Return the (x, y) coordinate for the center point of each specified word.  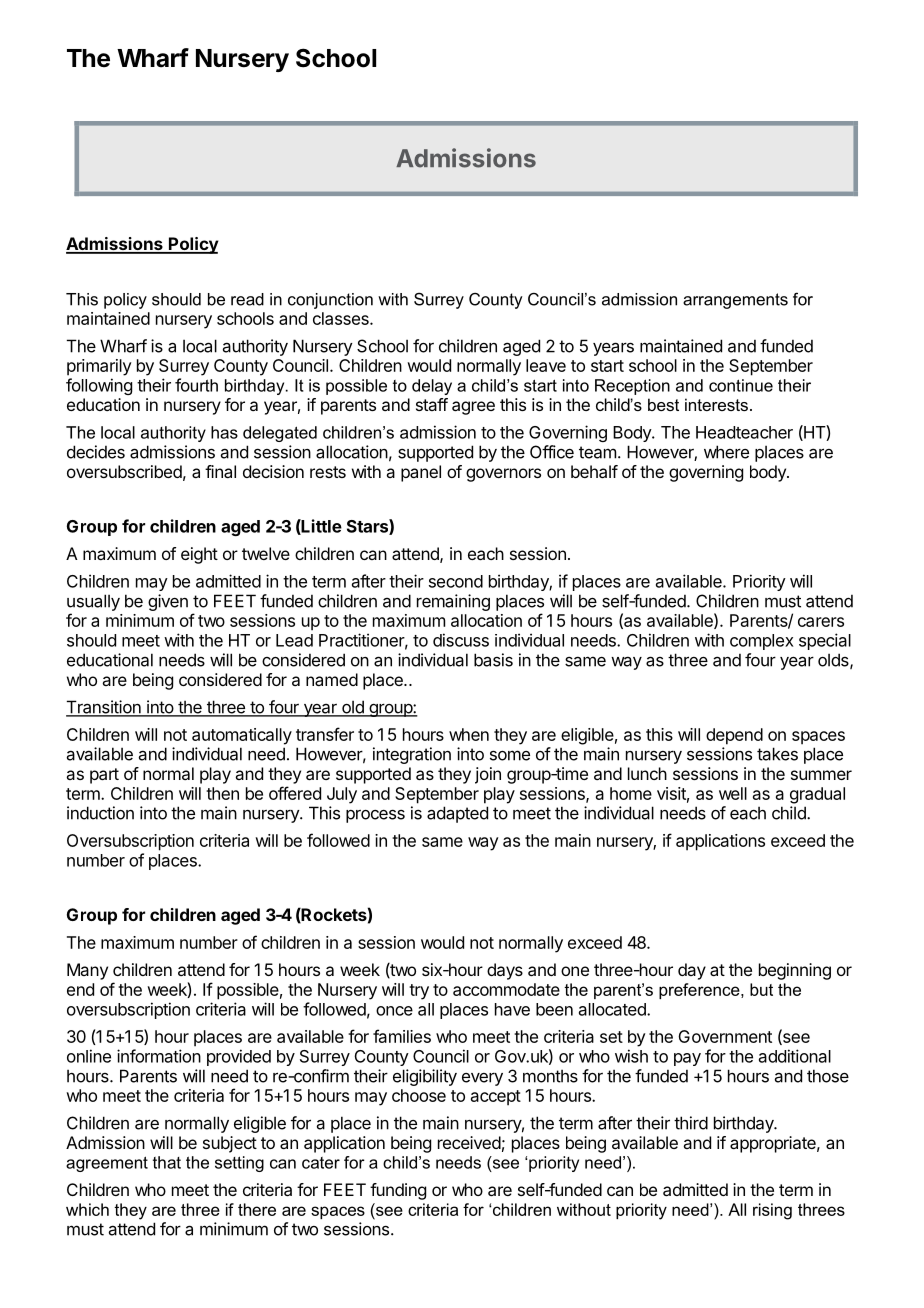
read (247, 299)
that (167, 1162)
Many (87, 971)
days (505, 971)
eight (199, 555)
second (456, 581)
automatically (242, 736)
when (469, 734)
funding (398, 1191)
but (761, 989)
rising (772, 1211)
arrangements (735, 301)
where (726, 452)
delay (432, 387)
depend (734, 736)
